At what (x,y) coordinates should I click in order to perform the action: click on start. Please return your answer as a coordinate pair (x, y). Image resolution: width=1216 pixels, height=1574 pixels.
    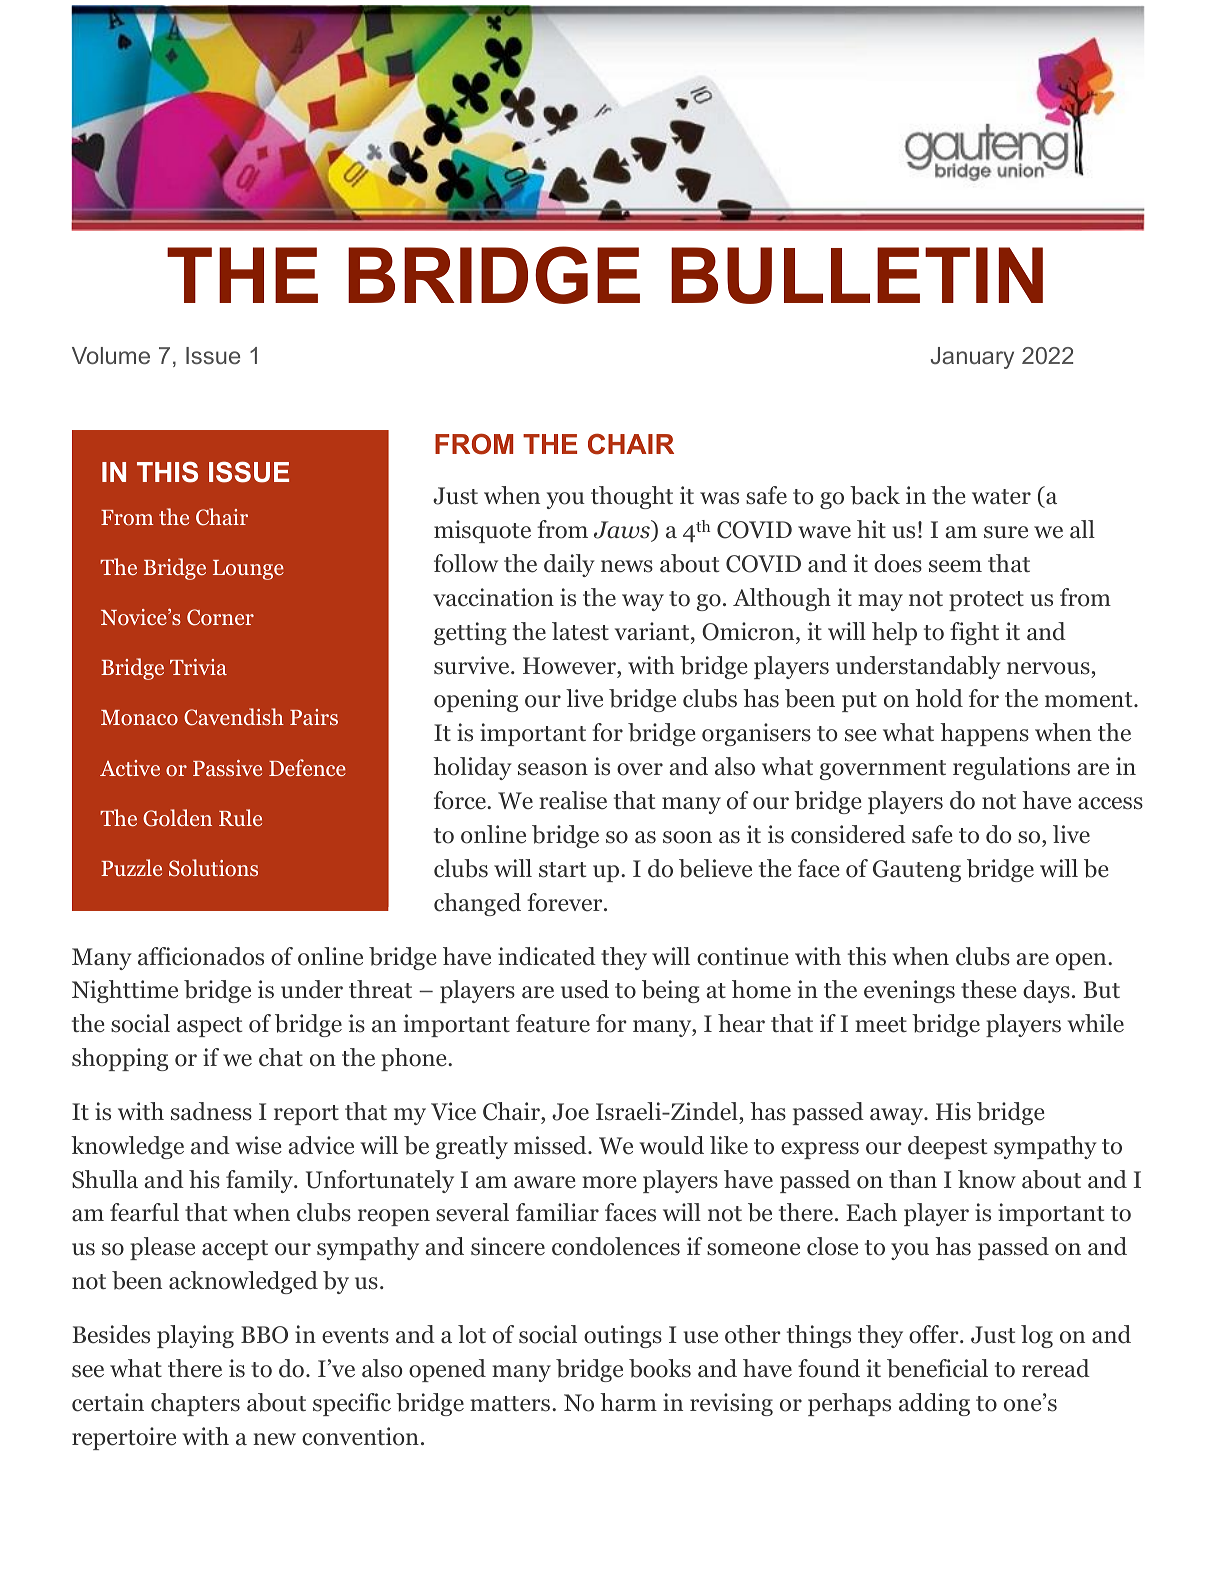
    Looking at the image, I should click on (563, 870).
